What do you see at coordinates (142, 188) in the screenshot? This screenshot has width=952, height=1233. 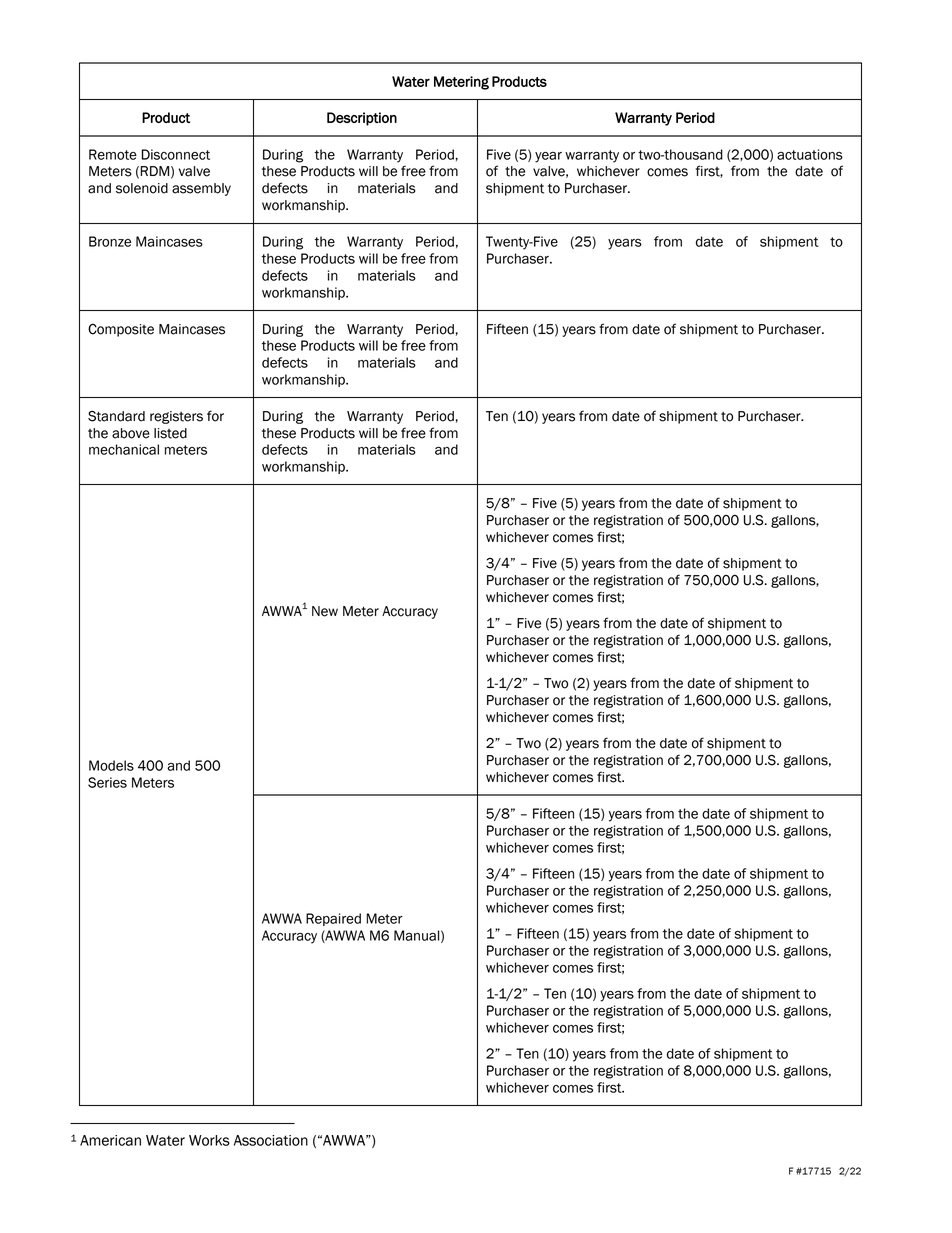 I see `solenoid` at bounding box center [142, 188].
